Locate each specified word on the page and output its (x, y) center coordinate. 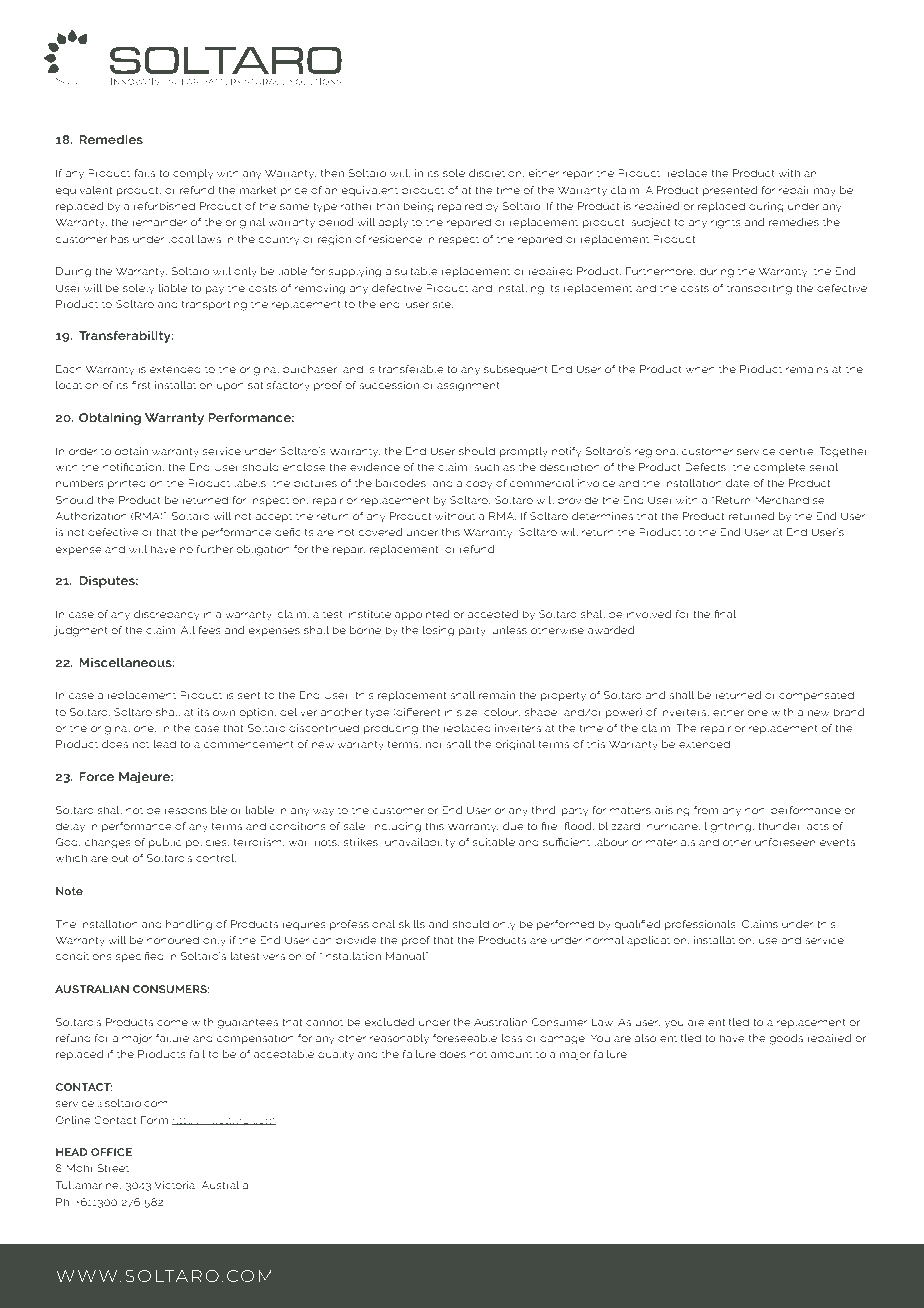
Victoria (175, 1185)
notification (133, 467)
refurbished (164, 206)
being (418, 207)
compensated (816, 696)
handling (189, 925)
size (468, 712)
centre (797, 451)
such (486, 467)
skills (412, 924)
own (224, 713)
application (658, 941)
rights (726, 223)
